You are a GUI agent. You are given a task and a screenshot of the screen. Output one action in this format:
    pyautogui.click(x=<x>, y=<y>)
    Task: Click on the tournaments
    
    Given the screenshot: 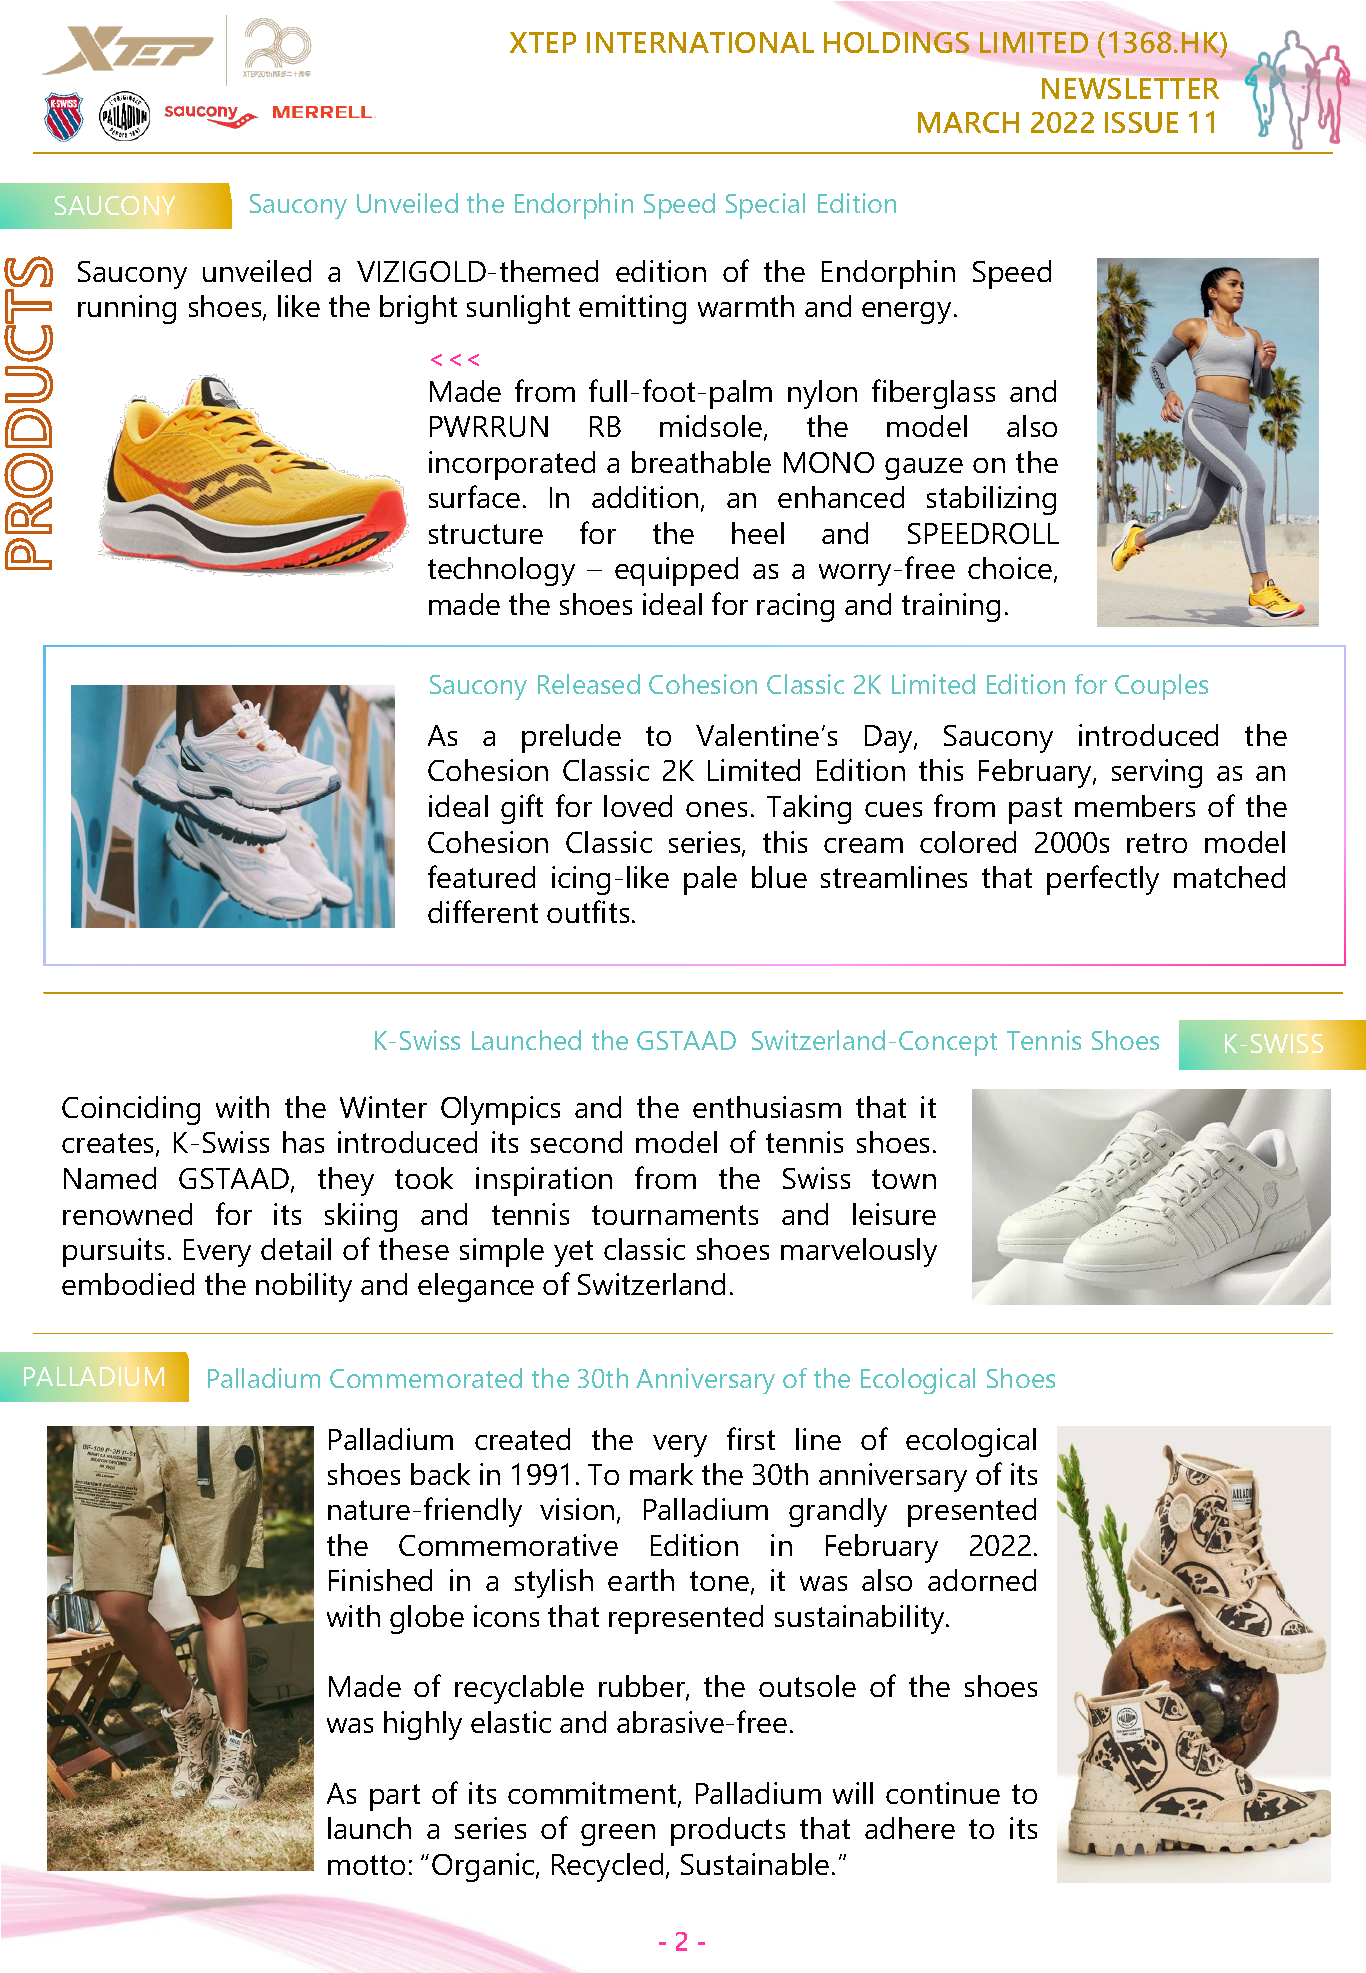 What is the action you would take?
    pyautogui.click(x=675, y=1215)
